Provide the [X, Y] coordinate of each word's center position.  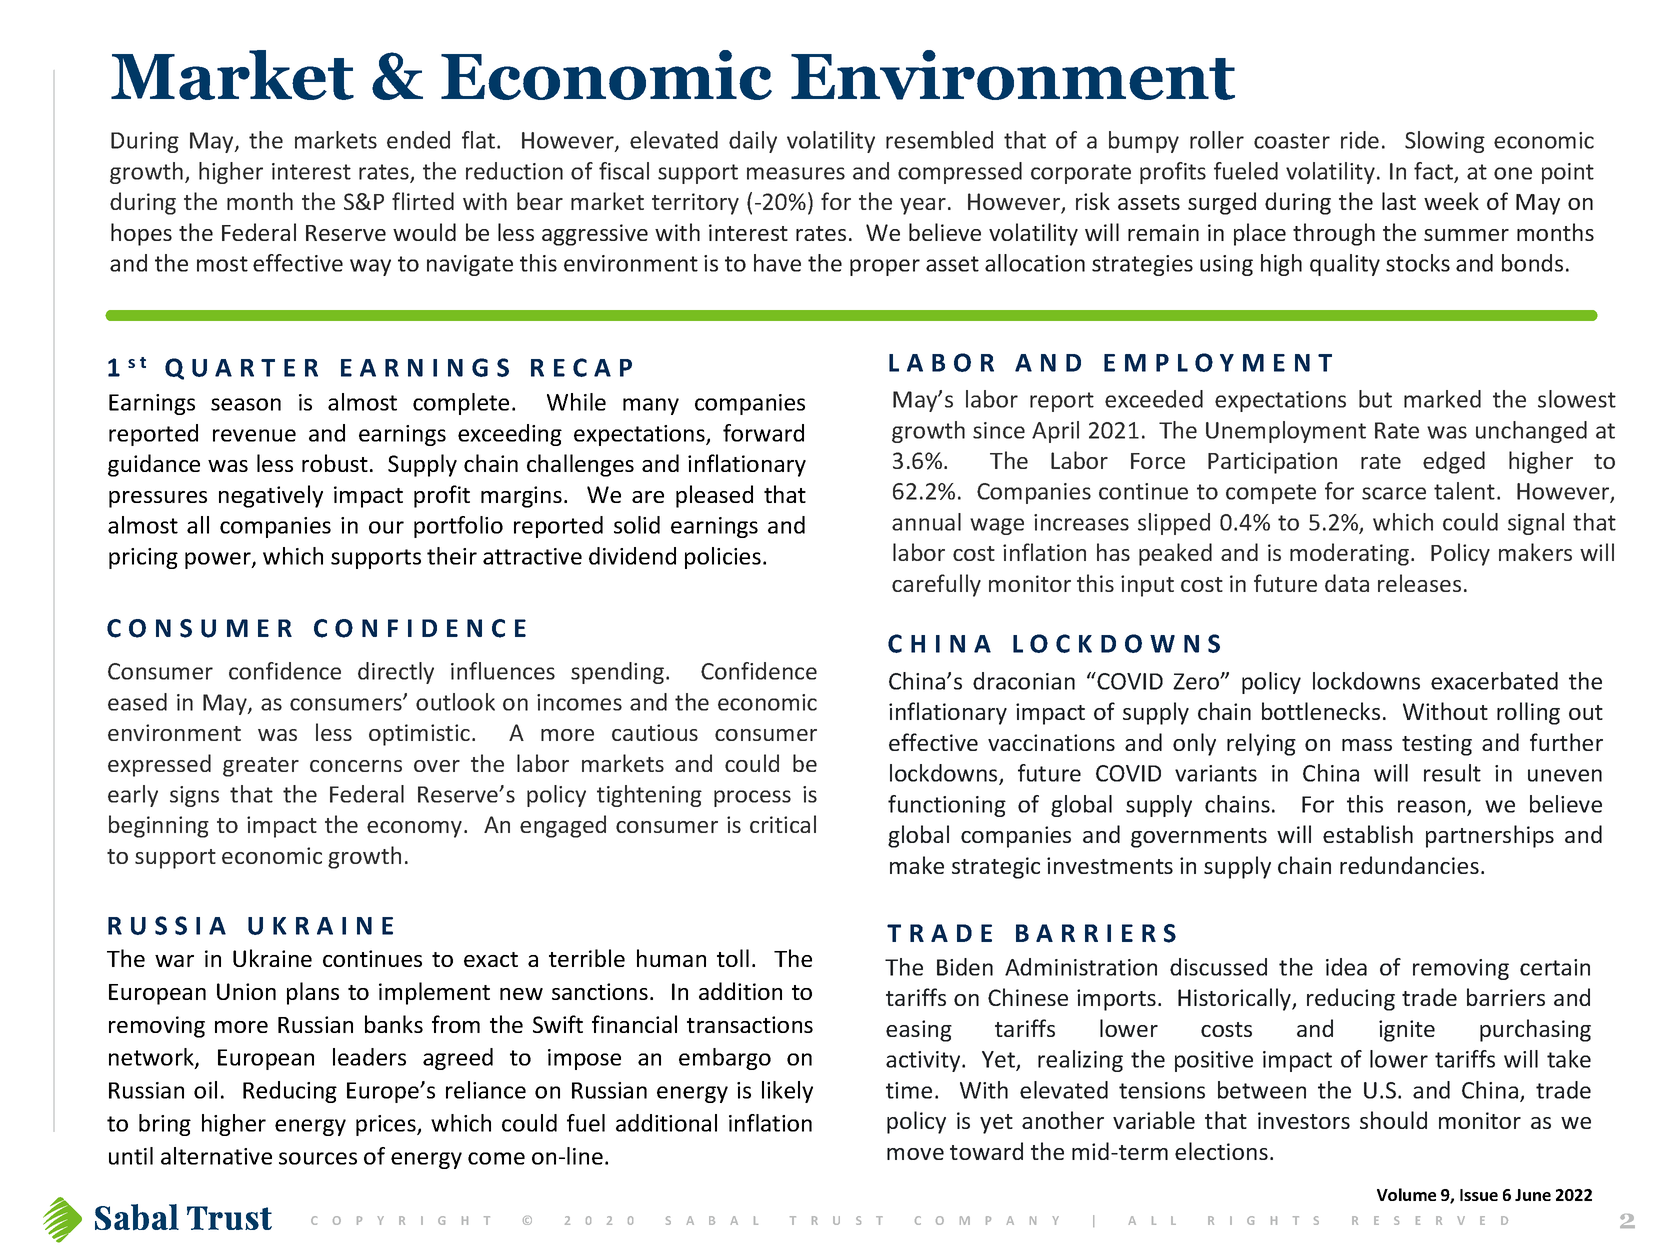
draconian [1024, 681]
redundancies [1409, 865]
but [1375, 399]
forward [763, 433]
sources [318, 1158]
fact [1433, 171]
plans [313, 993]
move [915, 1154]
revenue [254, 435]
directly [396, 673]
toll [733, 958]
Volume [1406, 1194]
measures [796, 173]
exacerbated [1494, 681]
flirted [423, 201]
